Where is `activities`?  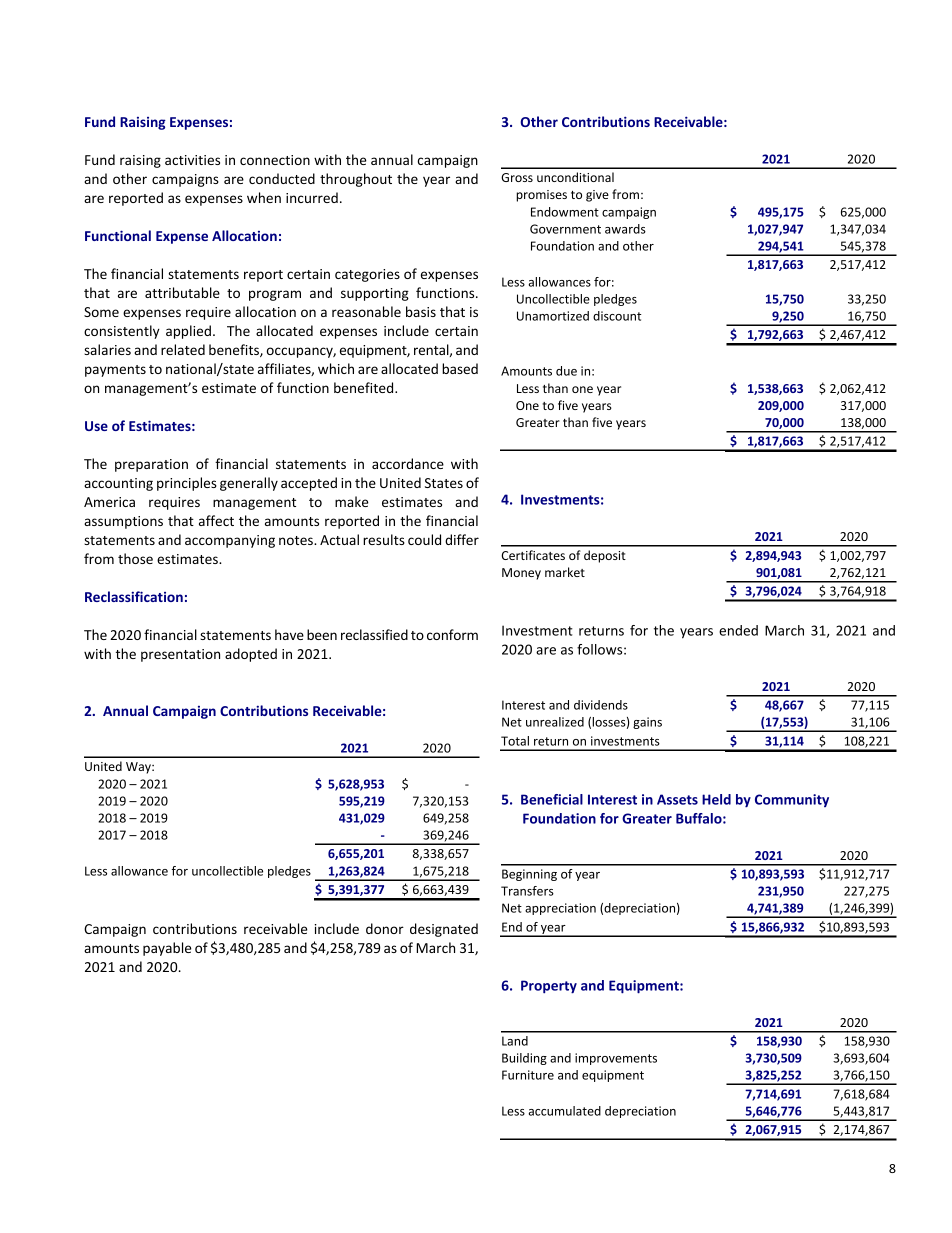
activities is located at coordinates (192, 160).
